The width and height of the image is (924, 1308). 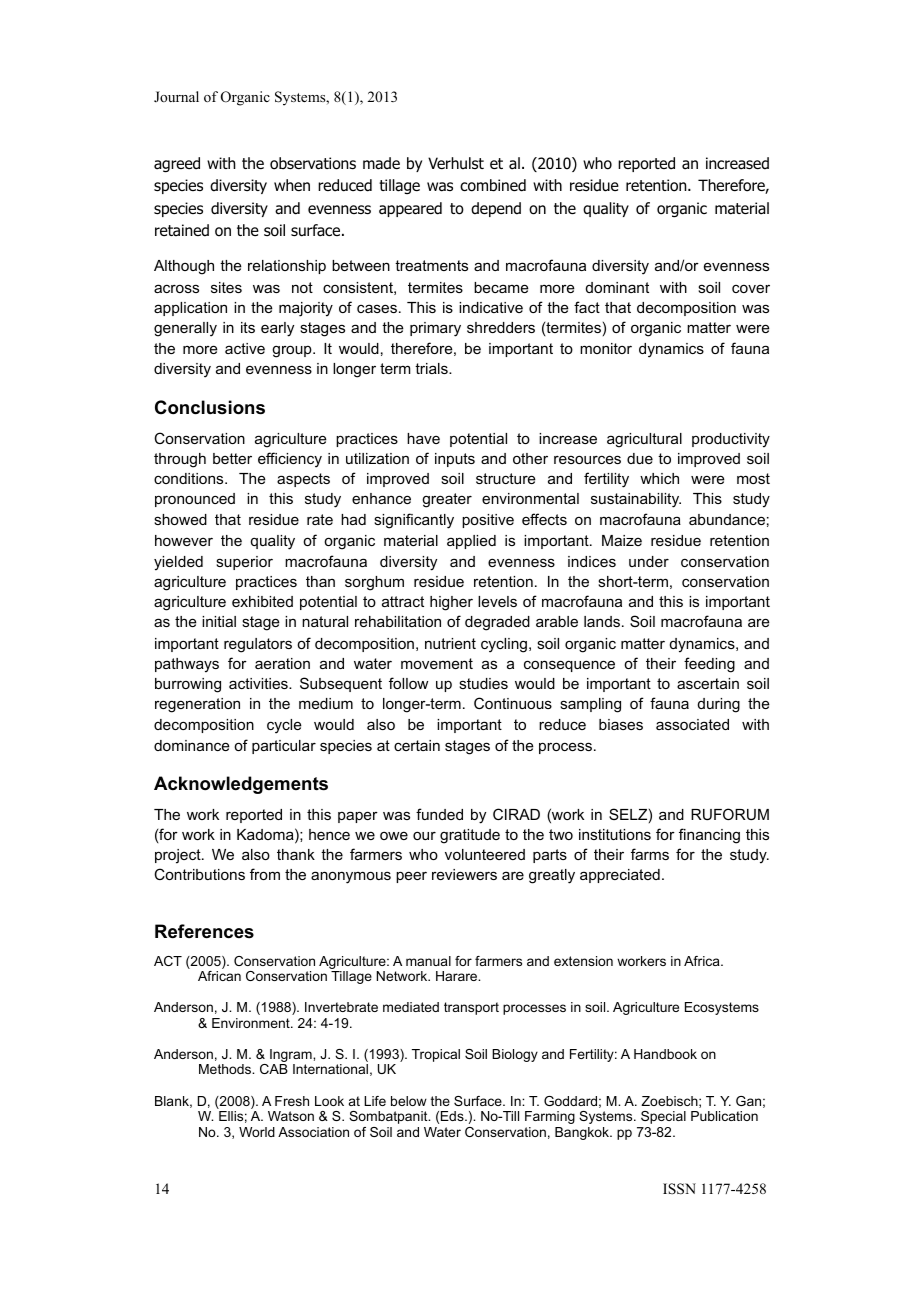 What do you see at coordinates (493, 185) in the image?
I see `combined` at bounding box center [493, 185].
